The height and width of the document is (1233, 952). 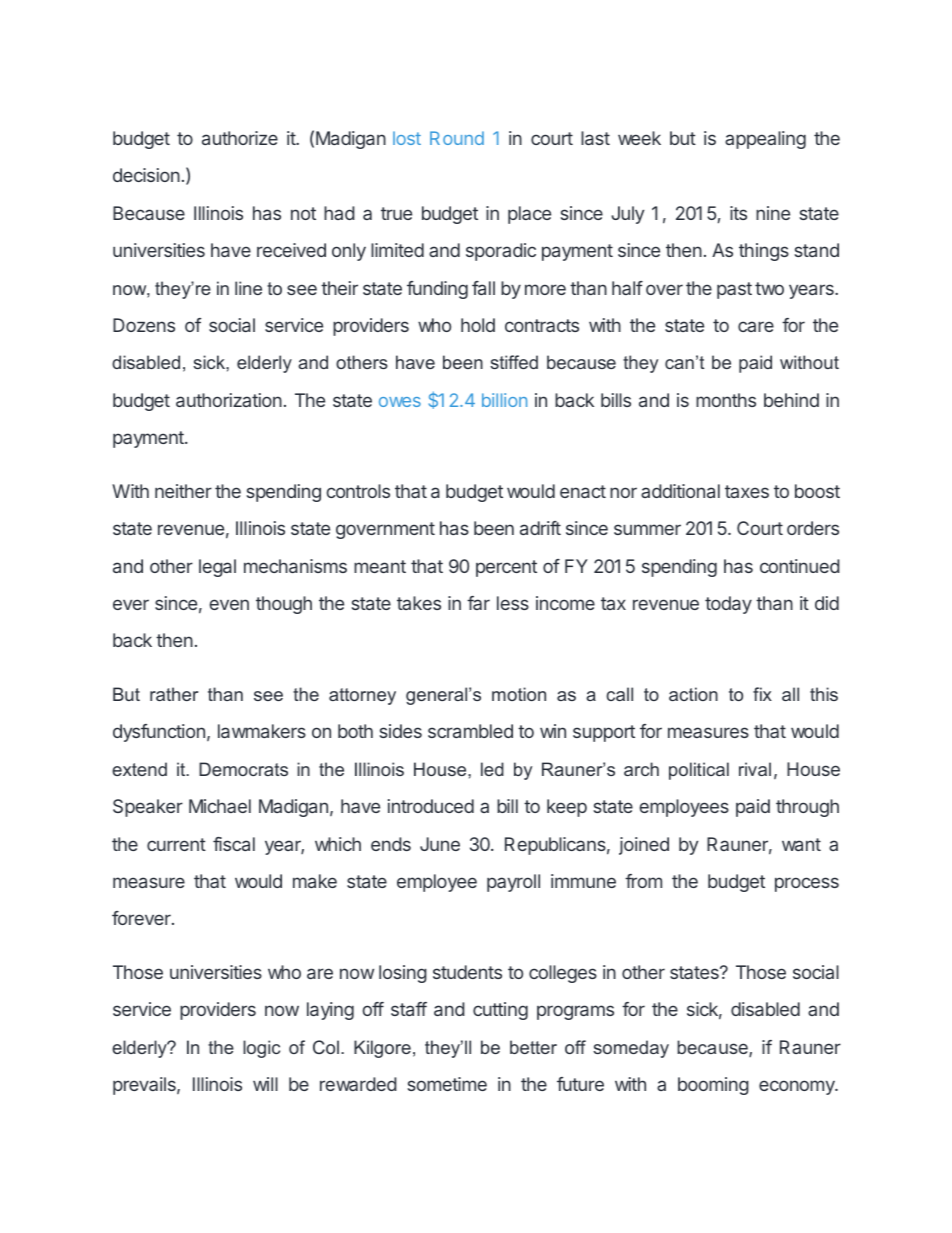 What do you see at coordinates (240, 138) in the document?
I see `authorize` at bounding box center [240, 138].
